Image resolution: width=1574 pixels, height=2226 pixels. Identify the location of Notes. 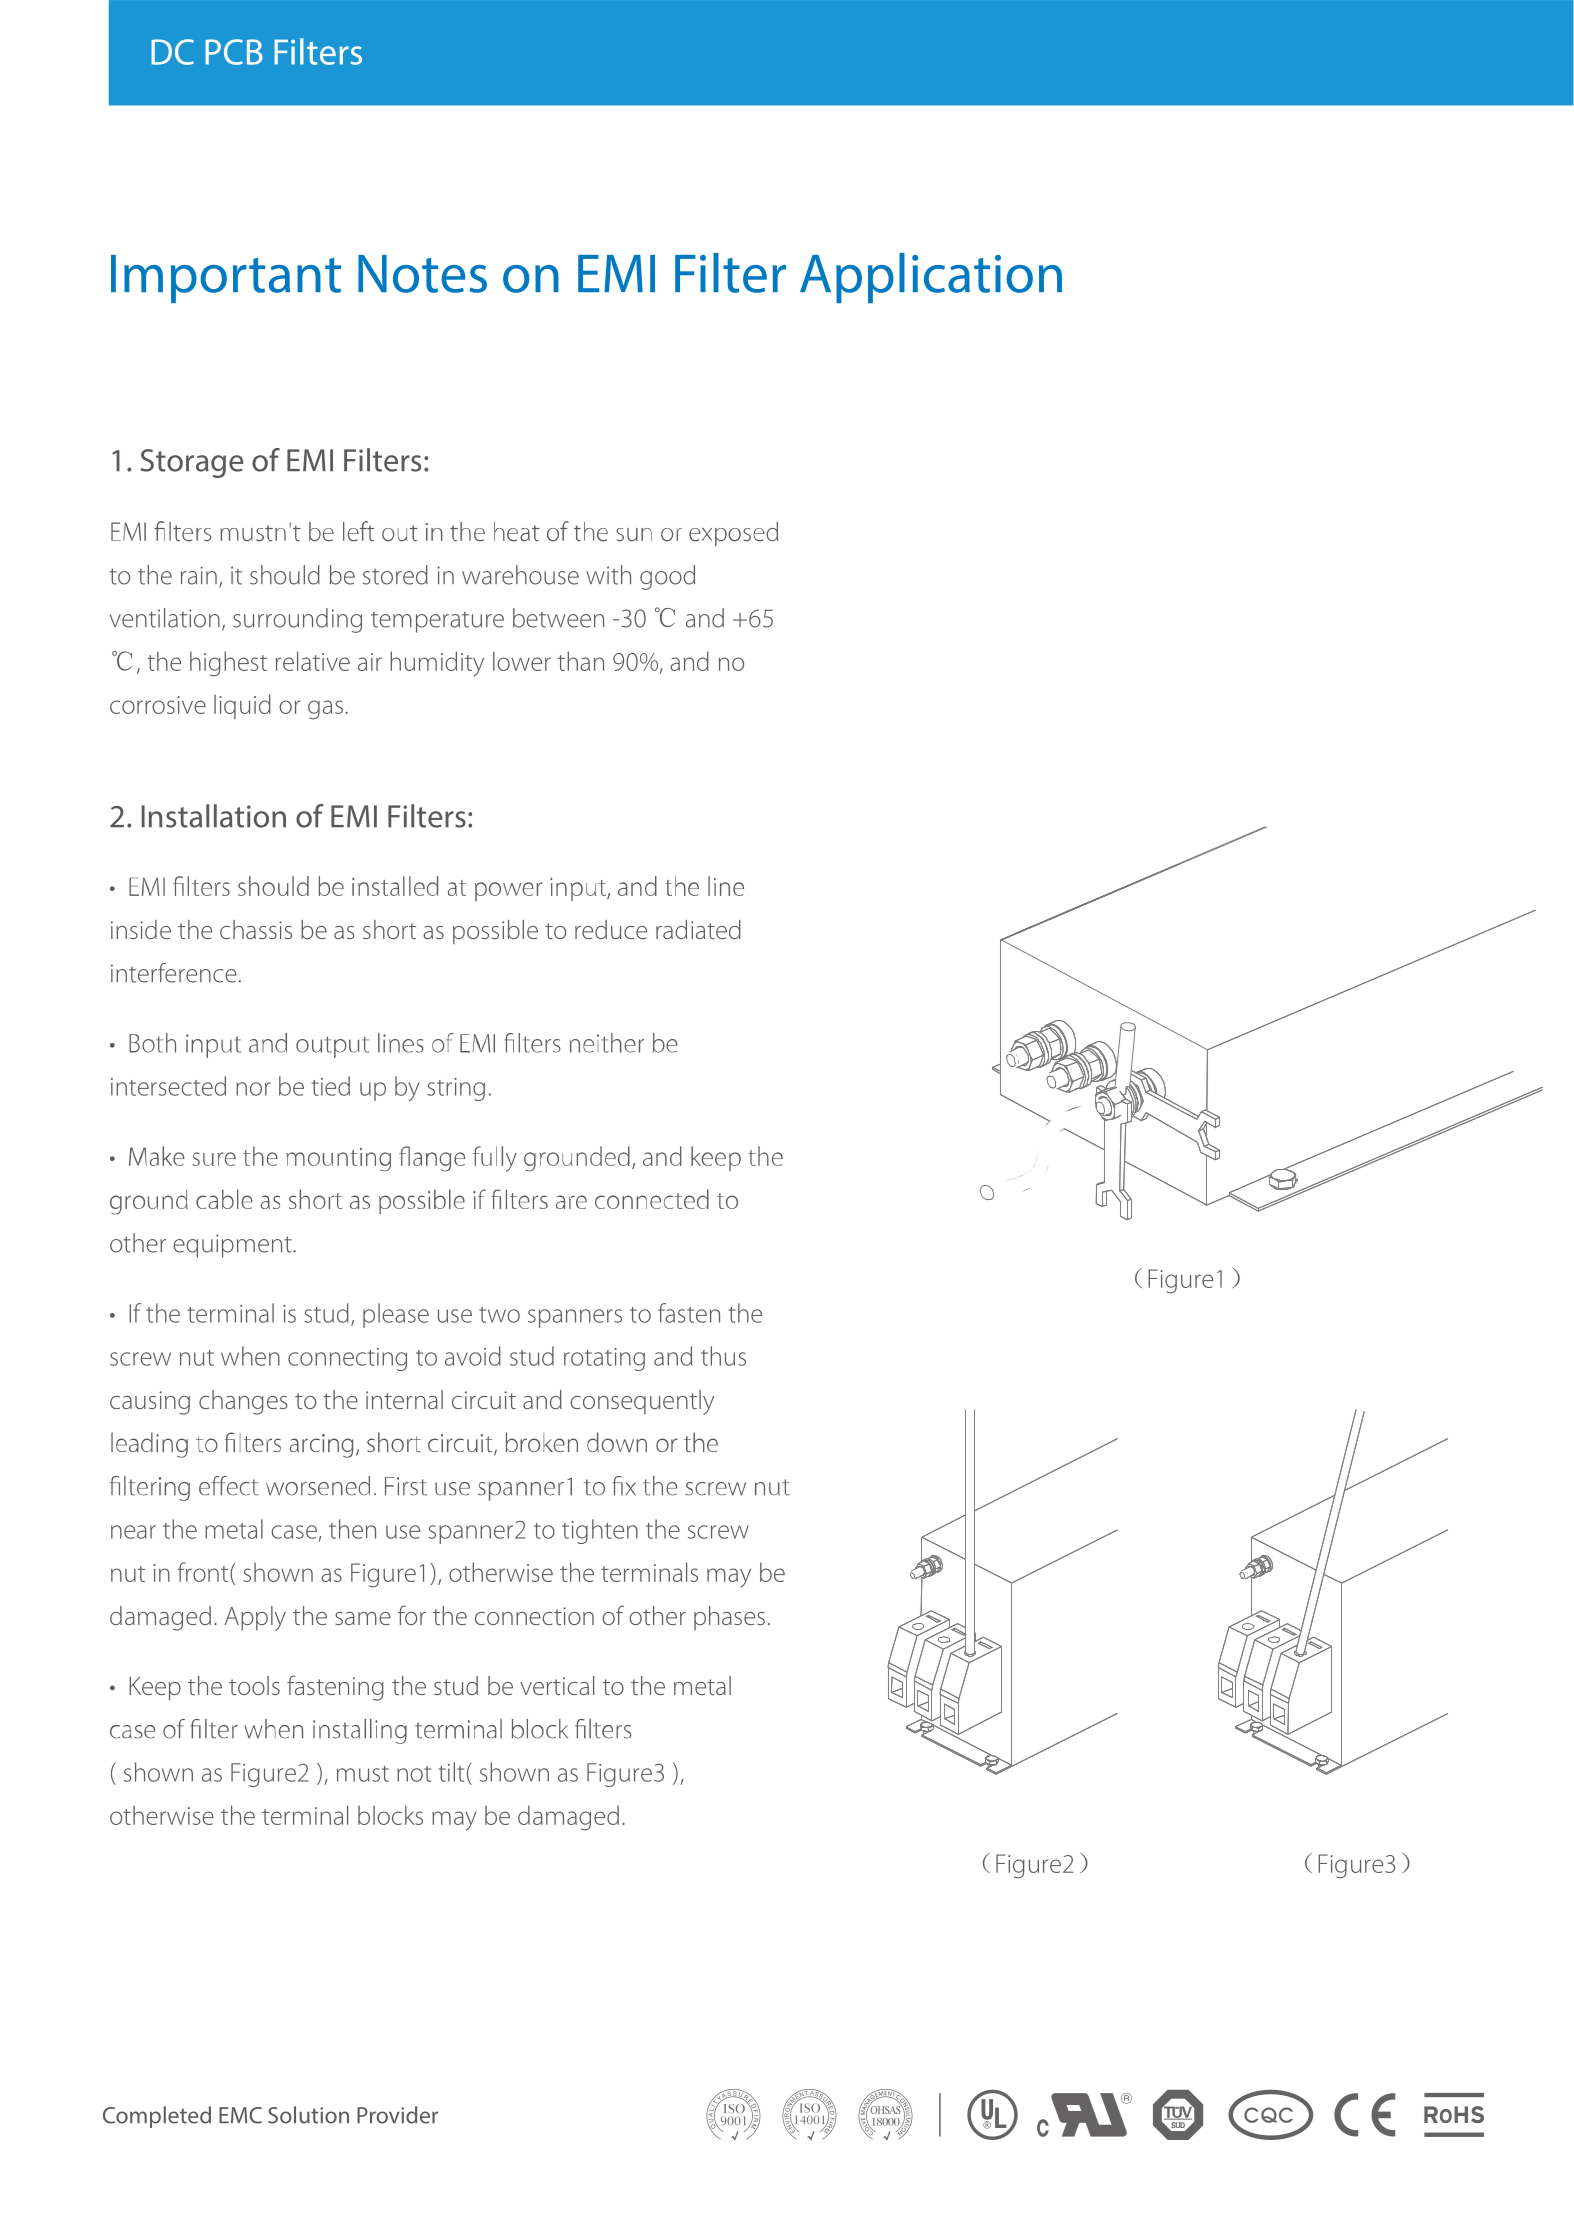
(422, 274).
